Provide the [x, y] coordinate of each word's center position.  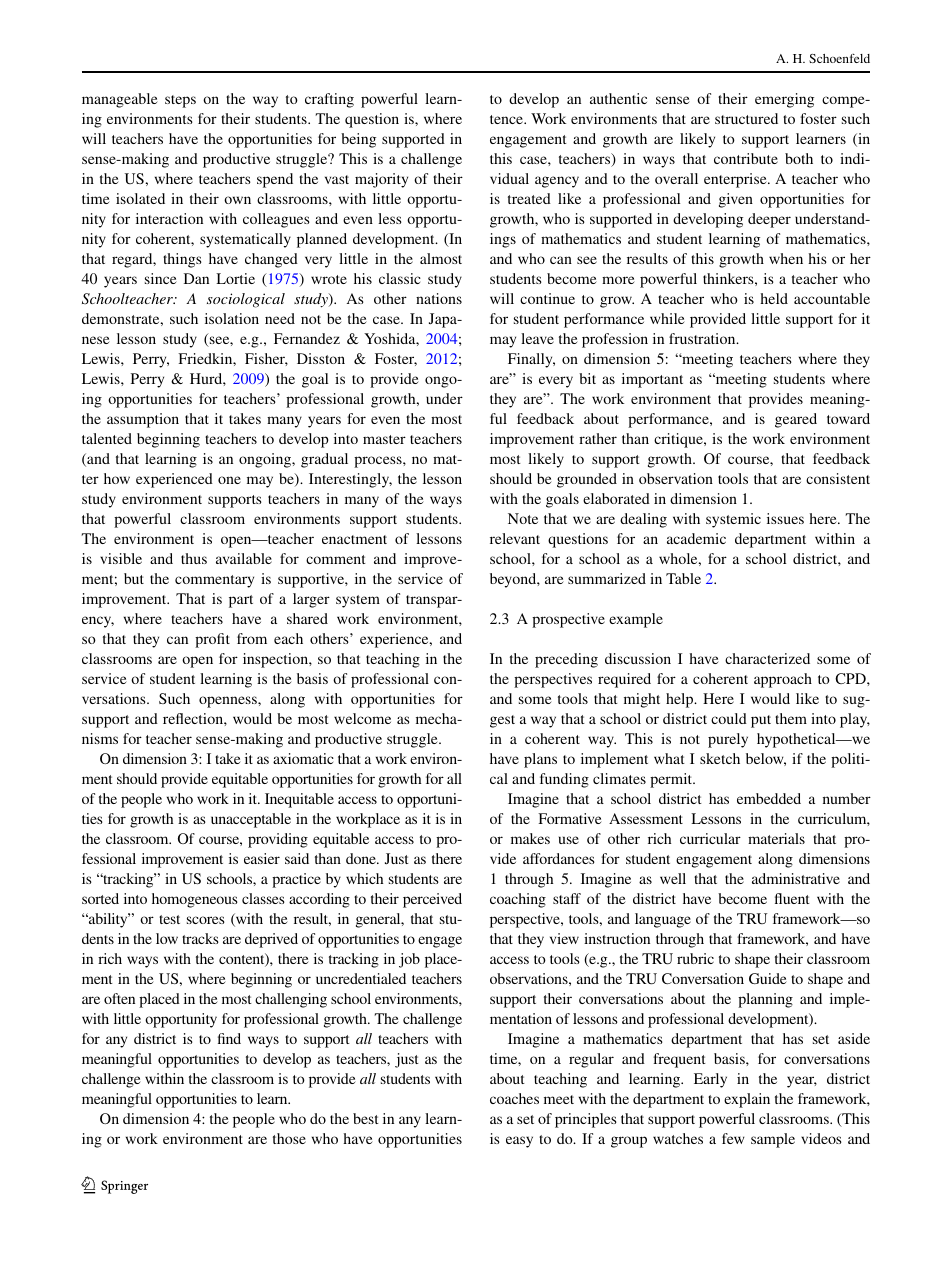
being [358, 140]
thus [194, 558]
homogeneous [195, 900]
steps [180, 101]
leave [537, 338]
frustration [703, 338]
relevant [515, 538]
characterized [767, 658]
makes [530, 838]
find [229, 1038]
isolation [232, 318]
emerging [784, 100]
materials [776, 838]
